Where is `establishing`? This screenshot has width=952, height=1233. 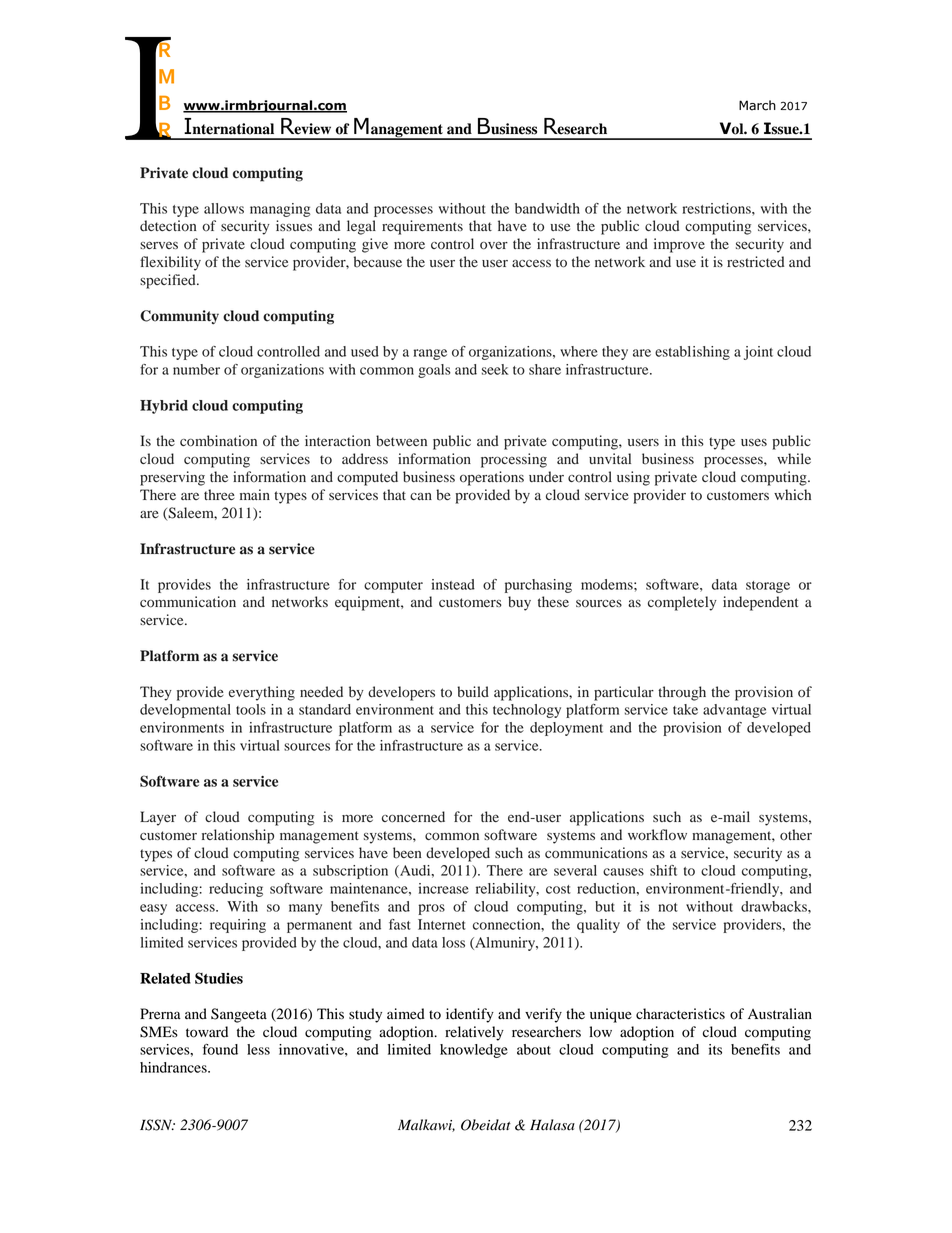 establishing is located at coordinates (692, 353).
